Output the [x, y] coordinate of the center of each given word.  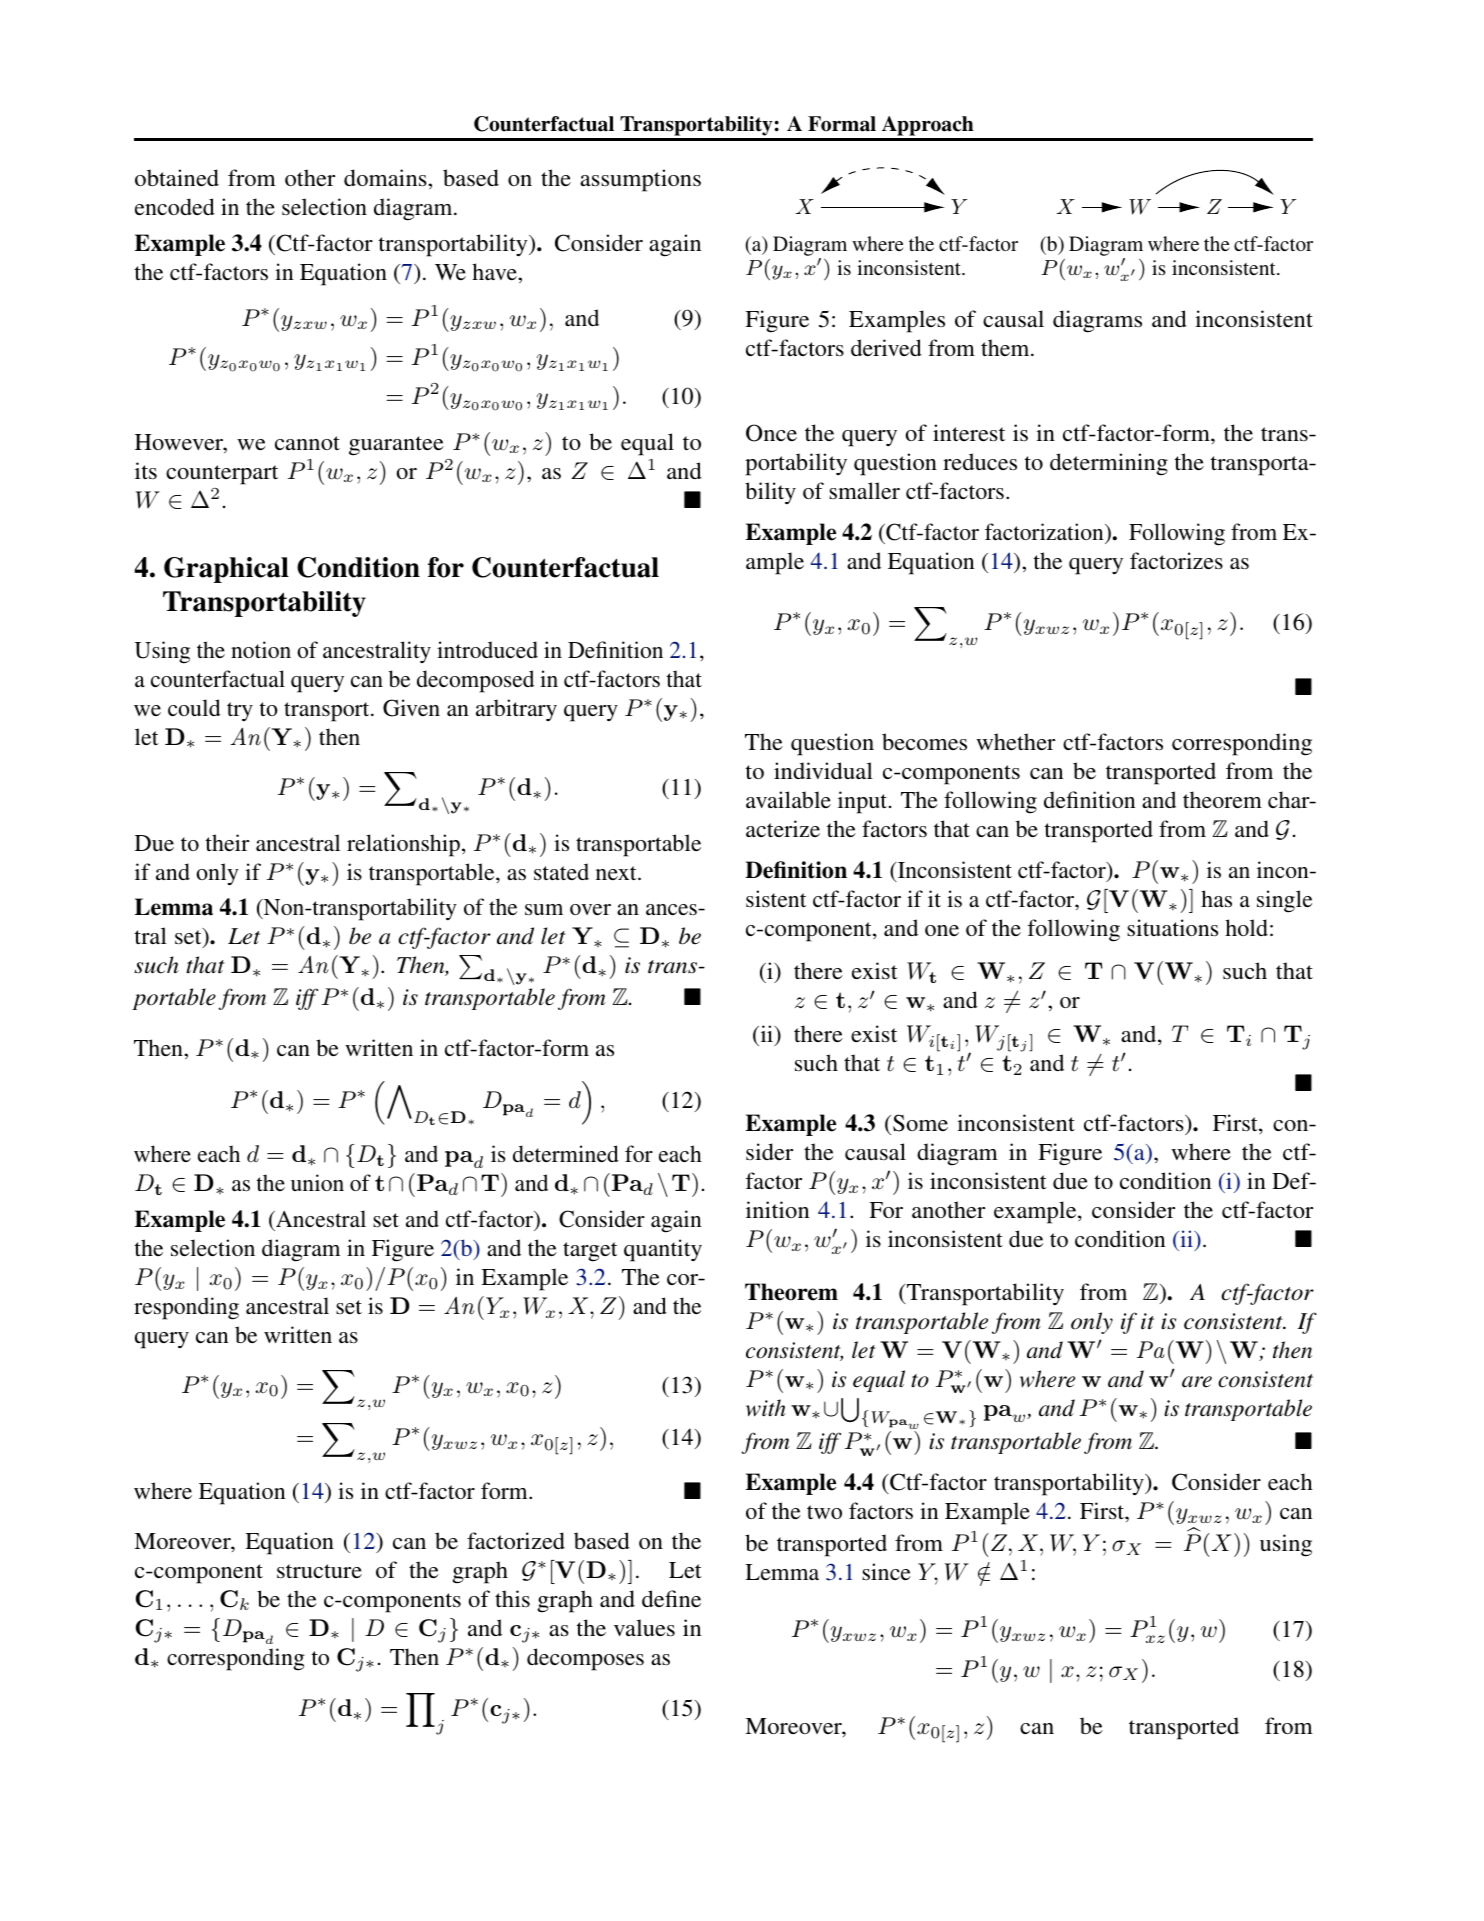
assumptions [640, 180]
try [240, 711]
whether [1015, 742]
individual [823, 770]
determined [566, 1153]
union [317, 1182]
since [886, 1572]
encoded [175, 206]
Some [920, 1123]
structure [319, 1571]
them [1006, 347]
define [671, 1598]
